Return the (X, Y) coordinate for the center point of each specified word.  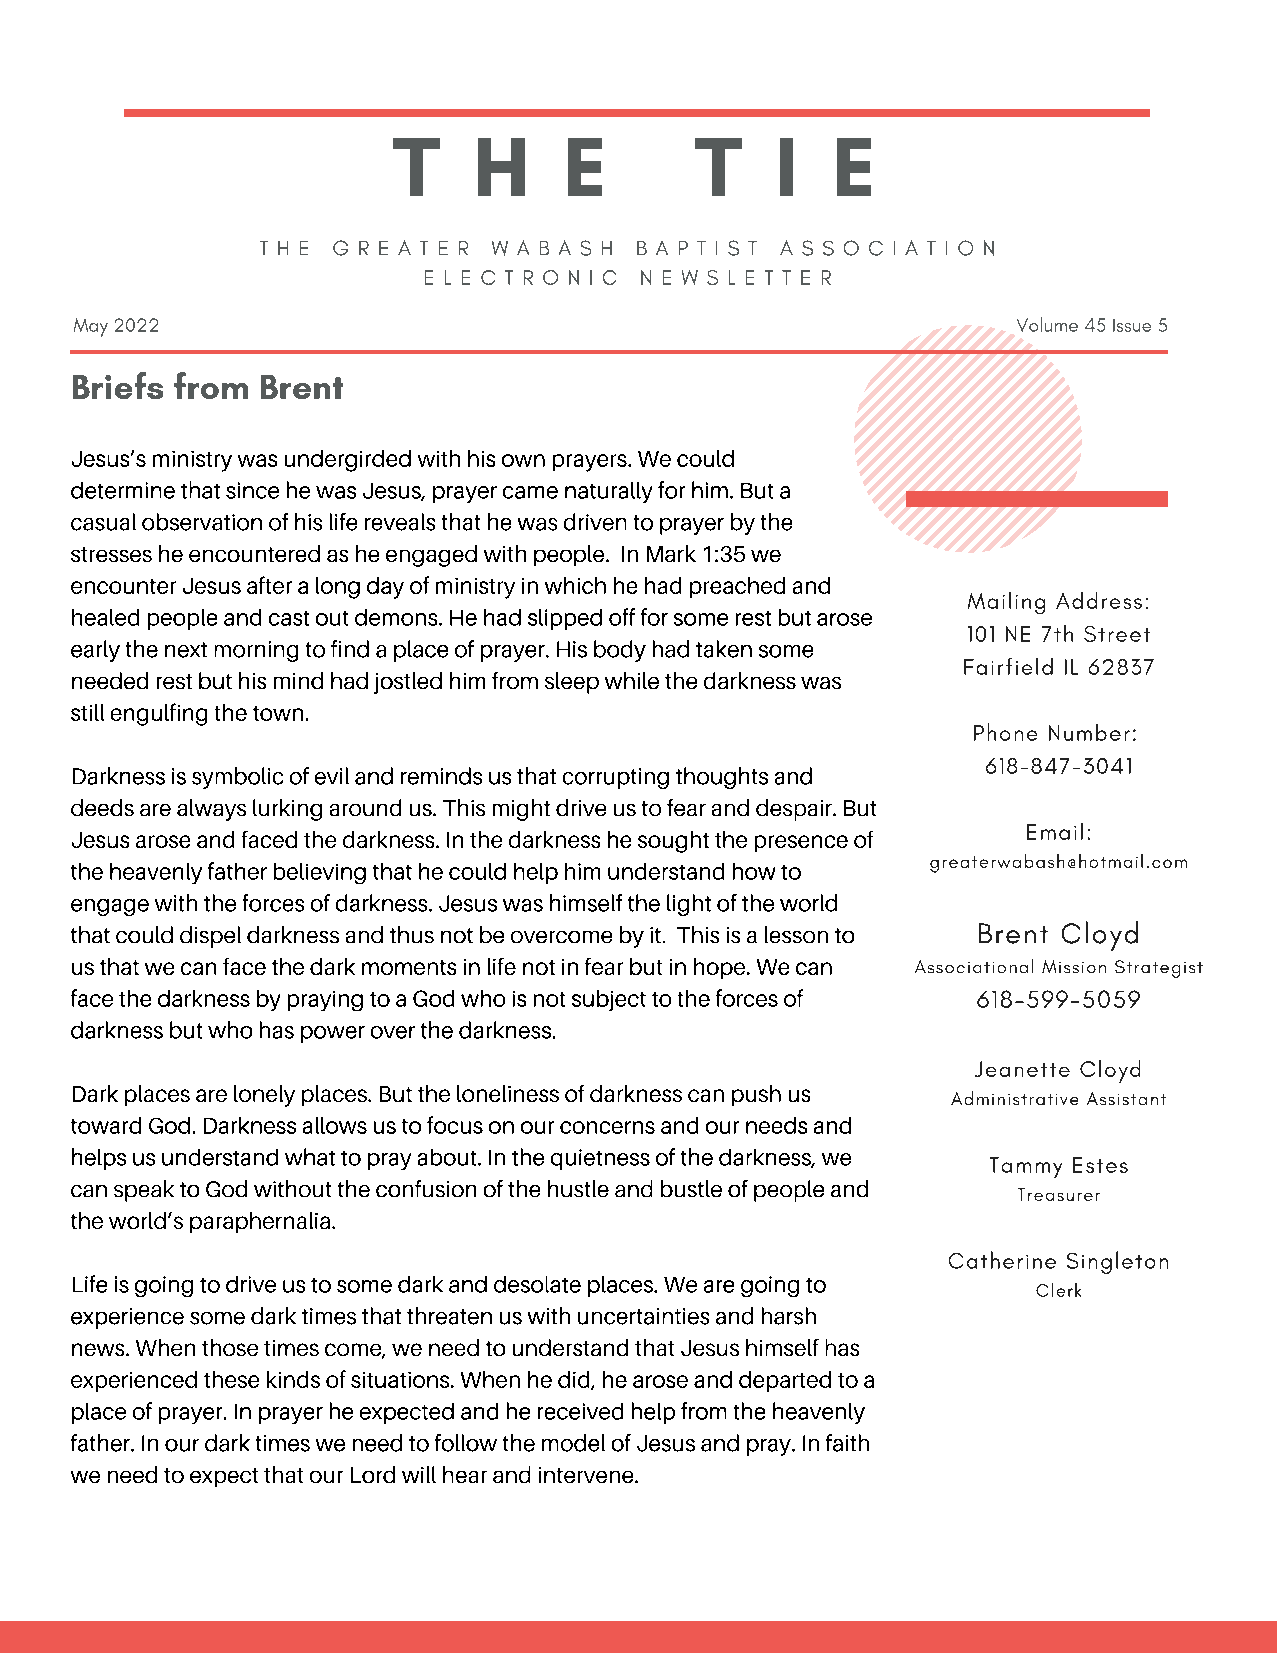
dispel (210, 937)
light (689, 905)
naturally (608, 492)
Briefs (118, 385)
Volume (1047, 324)
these (231, 1379)
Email (1055, 831)
